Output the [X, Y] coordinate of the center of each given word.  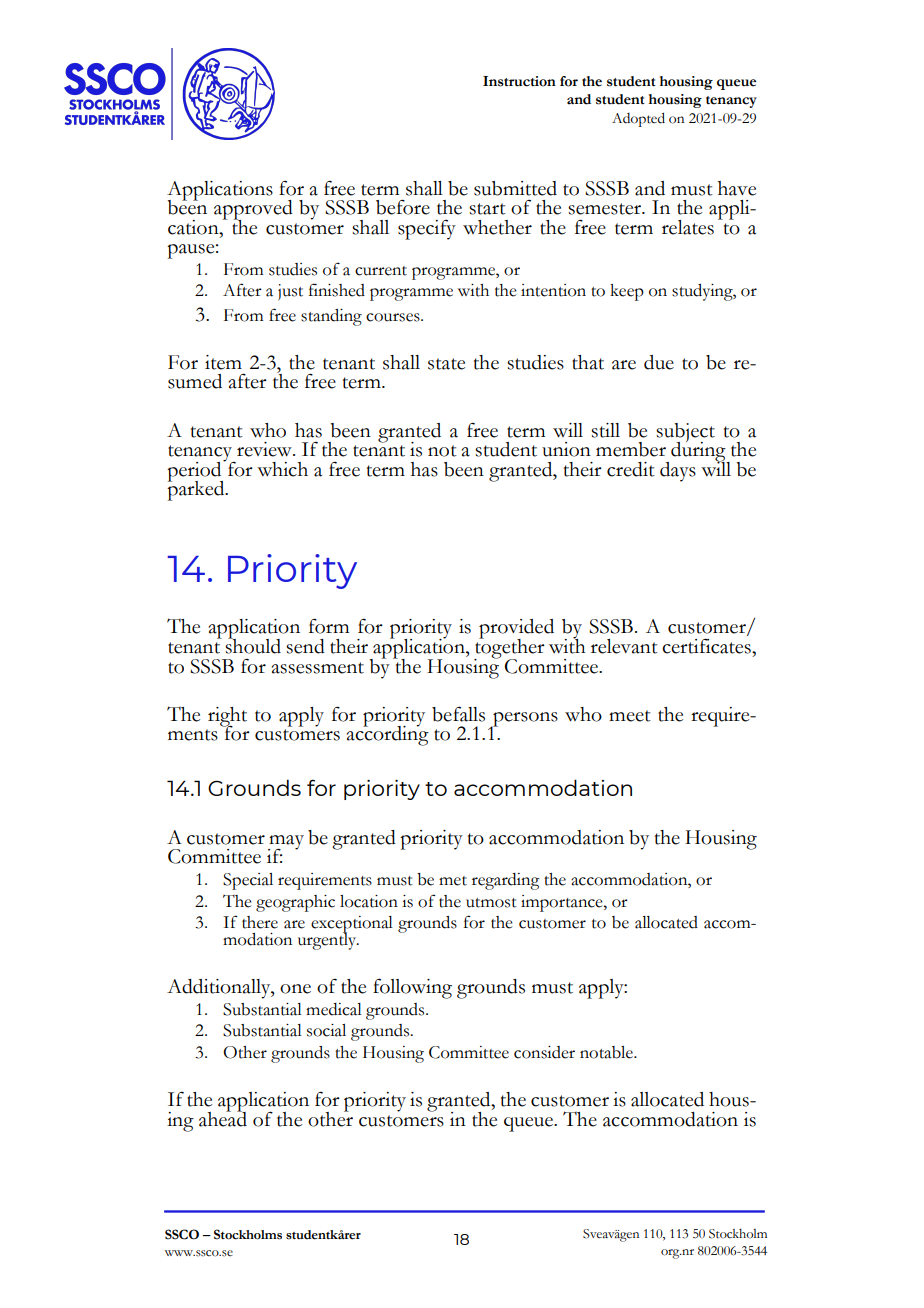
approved [253, 211]
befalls [458, 714]
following [412, 989]
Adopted [638, 119]
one [295, 989]
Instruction [519, 81]
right [227, 718]
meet [630, 716]
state [446, 364]
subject [685, 434]
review [265, 449]
